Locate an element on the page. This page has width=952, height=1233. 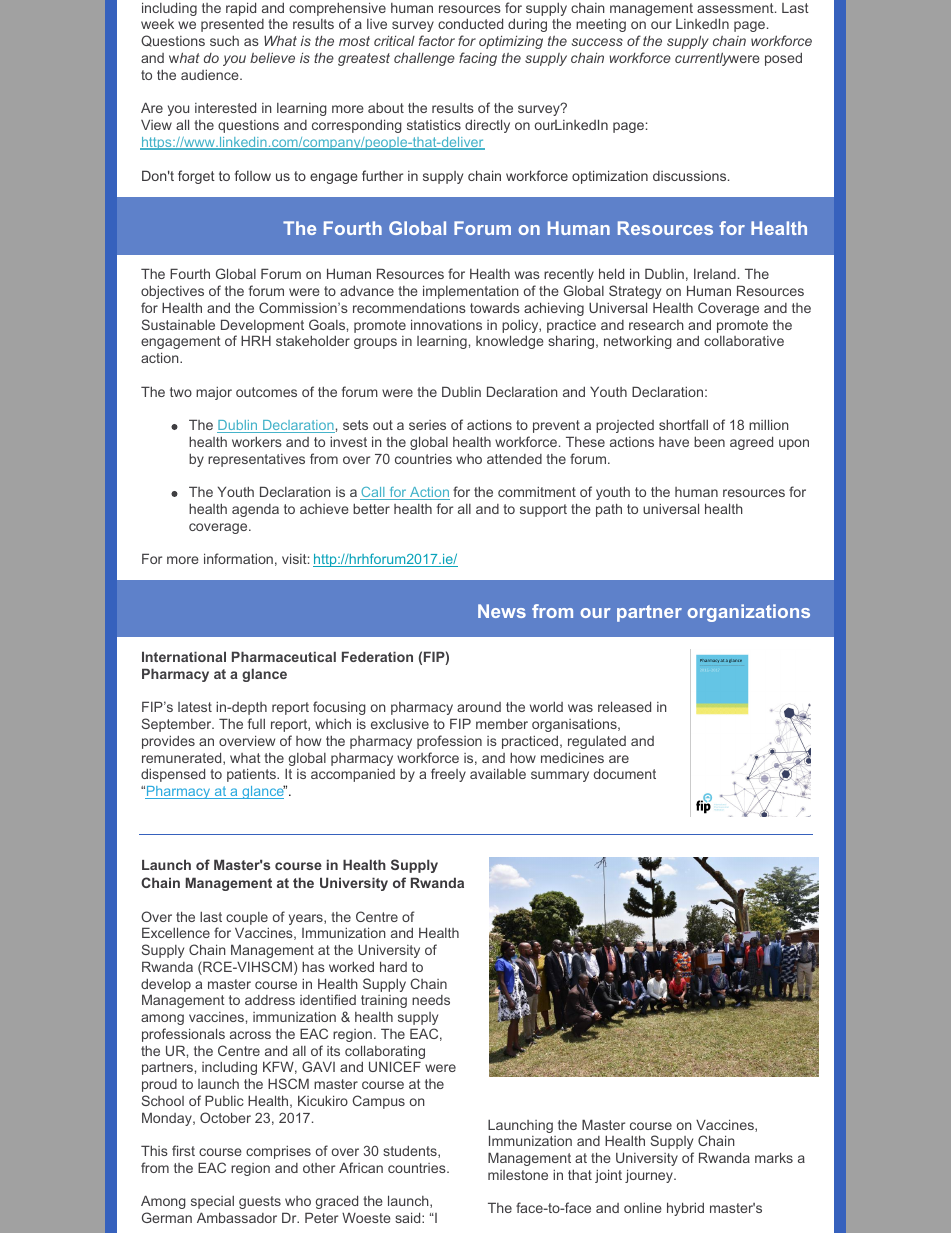
workers is located at coordinates (257, 441).
